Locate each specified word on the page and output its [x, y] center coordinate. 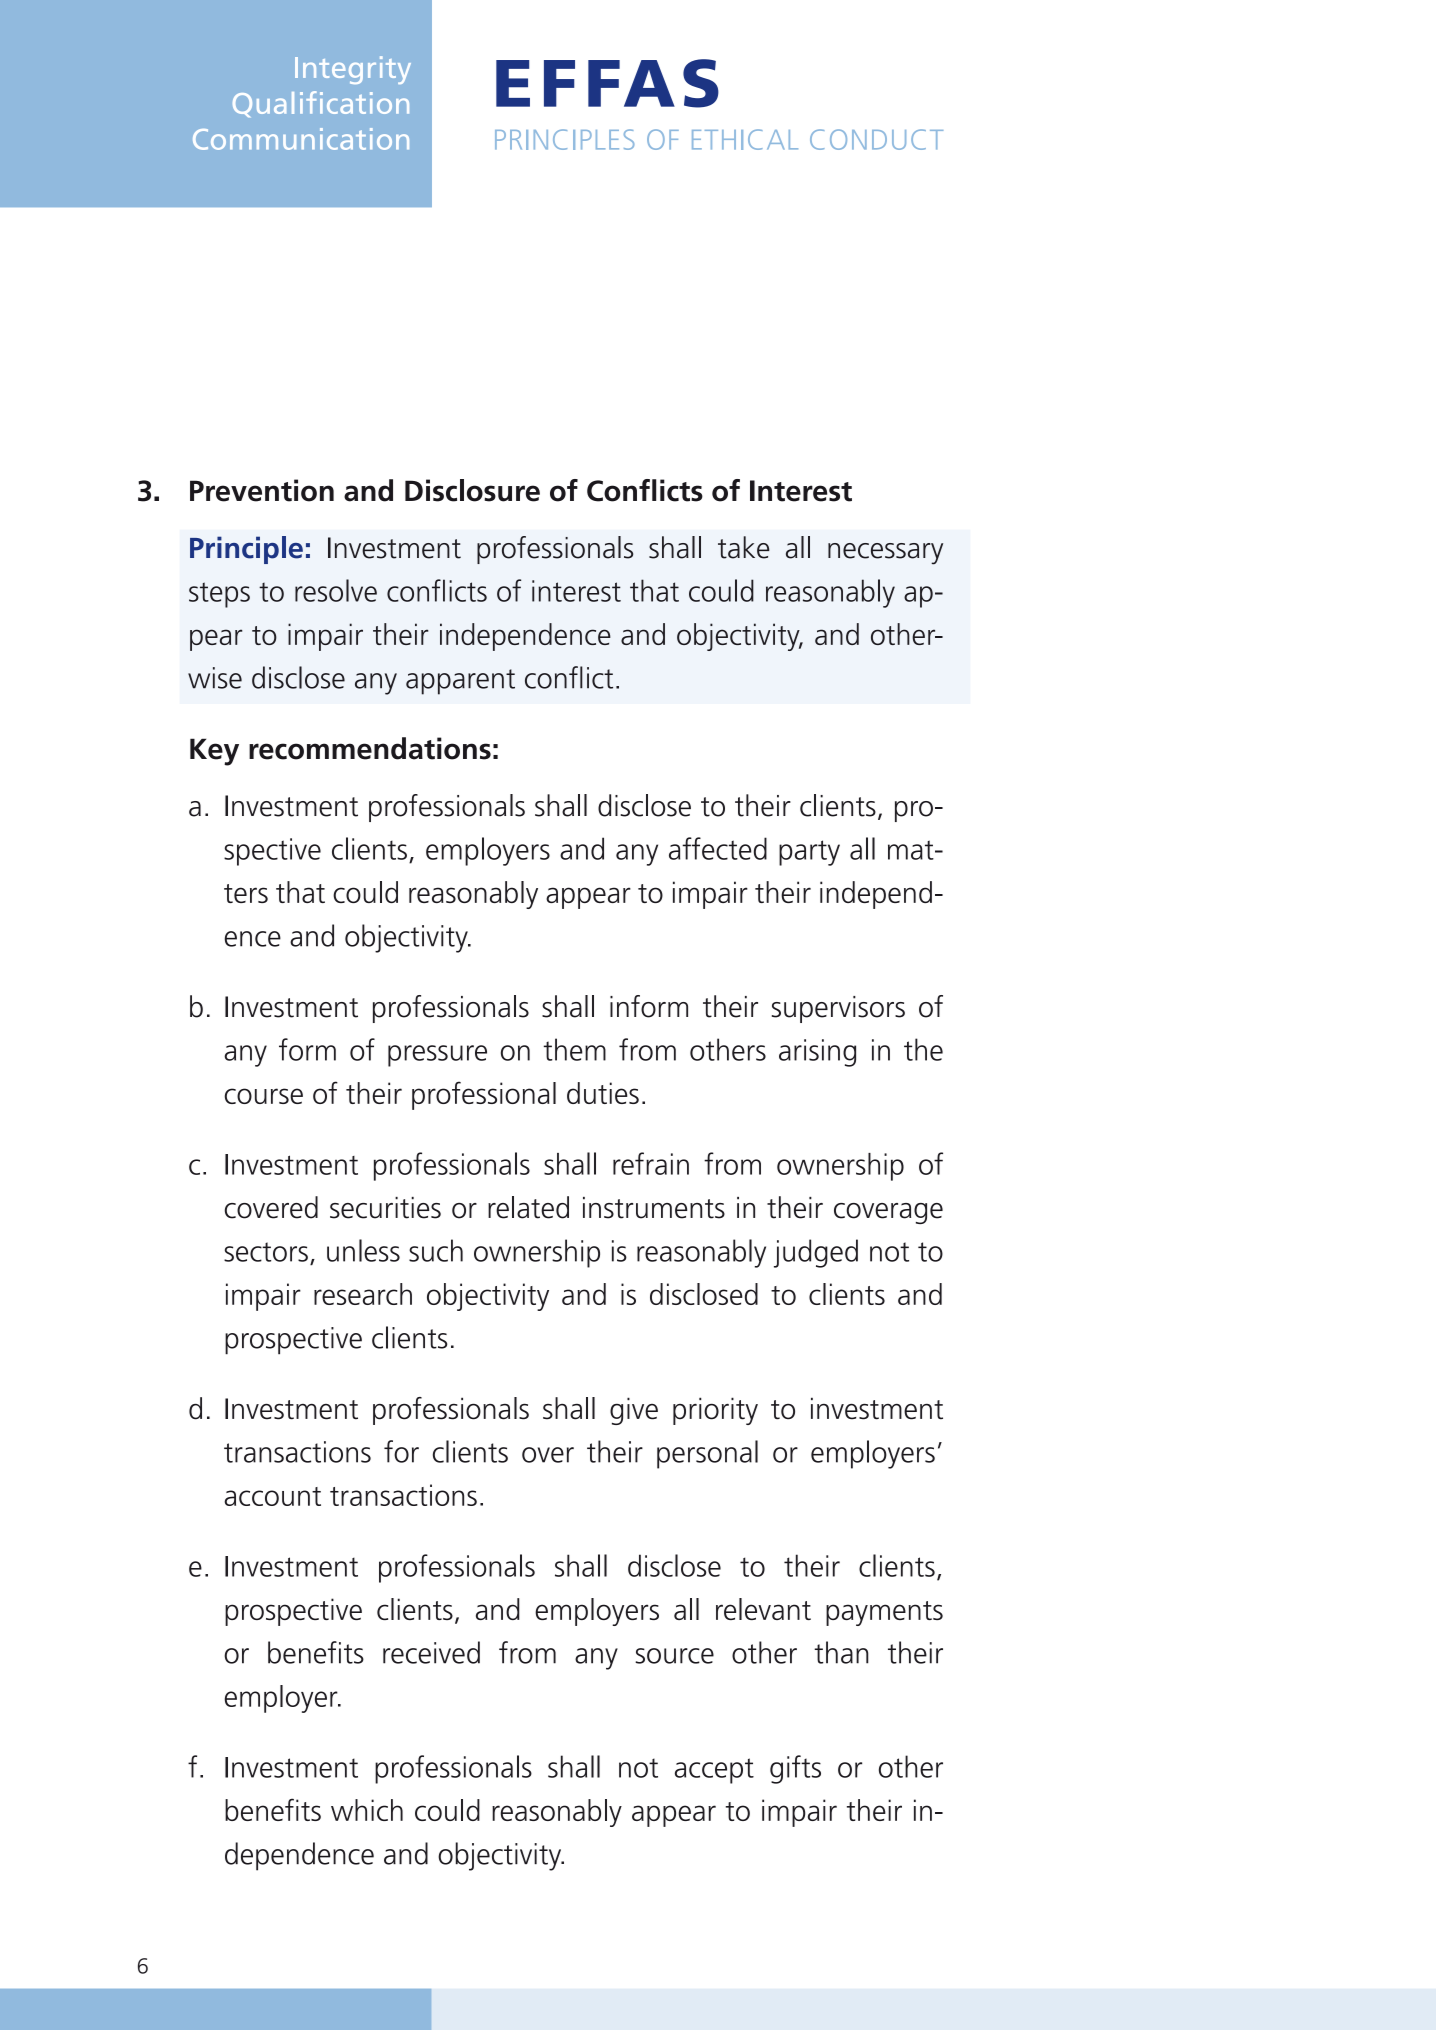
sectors [266, 1252]
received [431, 1652]
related [528, 1207]
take [744, 547]
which [367, 1810]
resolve [336, 590]
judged [816, 1253]
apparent [460, 682]
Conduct [876, 139]
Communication [301, 139]
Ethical [745, 139]
